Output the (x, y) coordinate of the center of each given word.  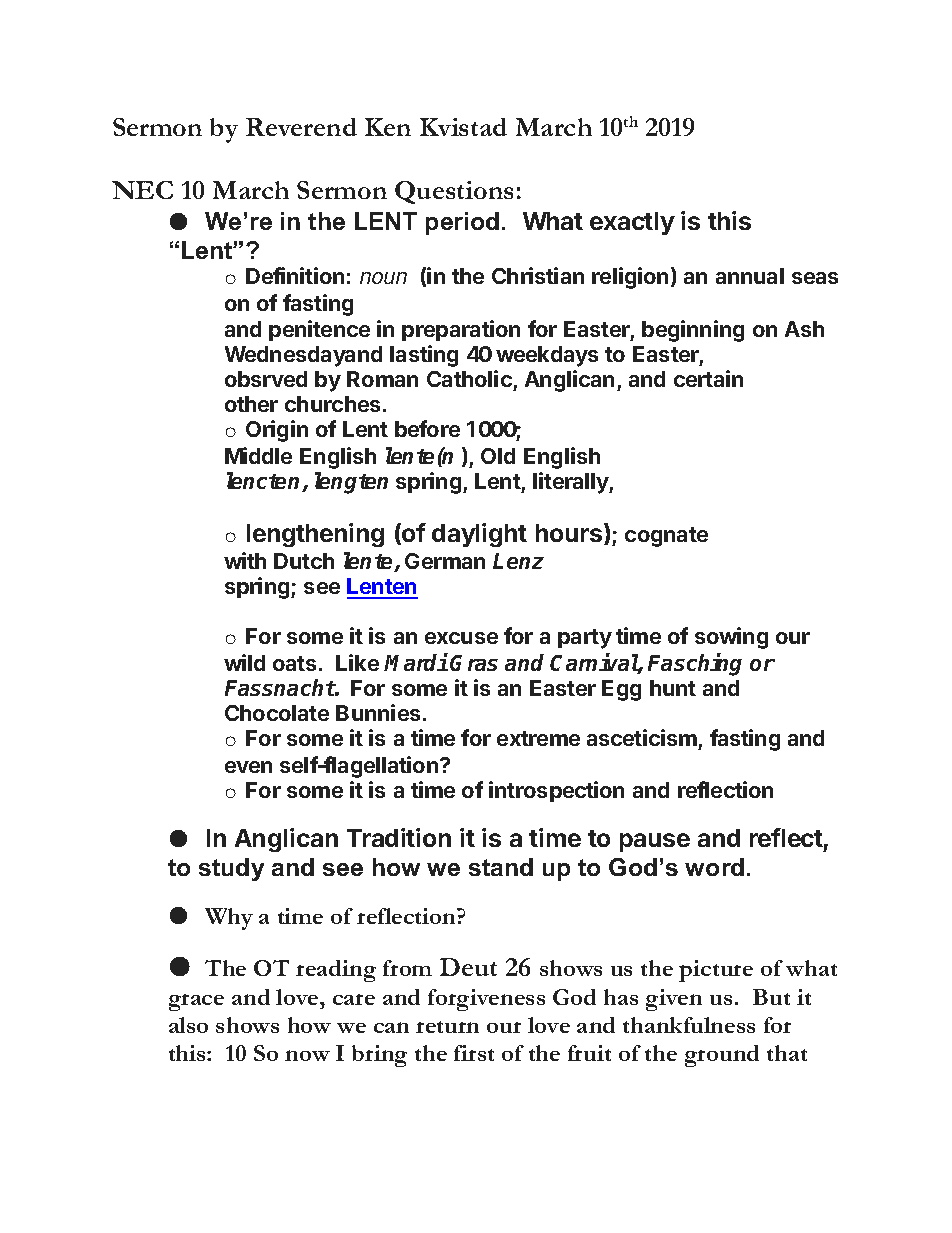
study (231, 869)
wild (244, 662)
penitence (319, 330)
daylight (479, 535)
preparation (461, 330)
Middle (258, 455)
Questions (454, 192)
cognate (666, 537)
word (714, 867)
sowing (731, 638)
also (188, 1025)
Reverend (301, 127)
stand (501, 867)
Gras (474, 663)
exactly (632, 223)
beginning (693, 331)
